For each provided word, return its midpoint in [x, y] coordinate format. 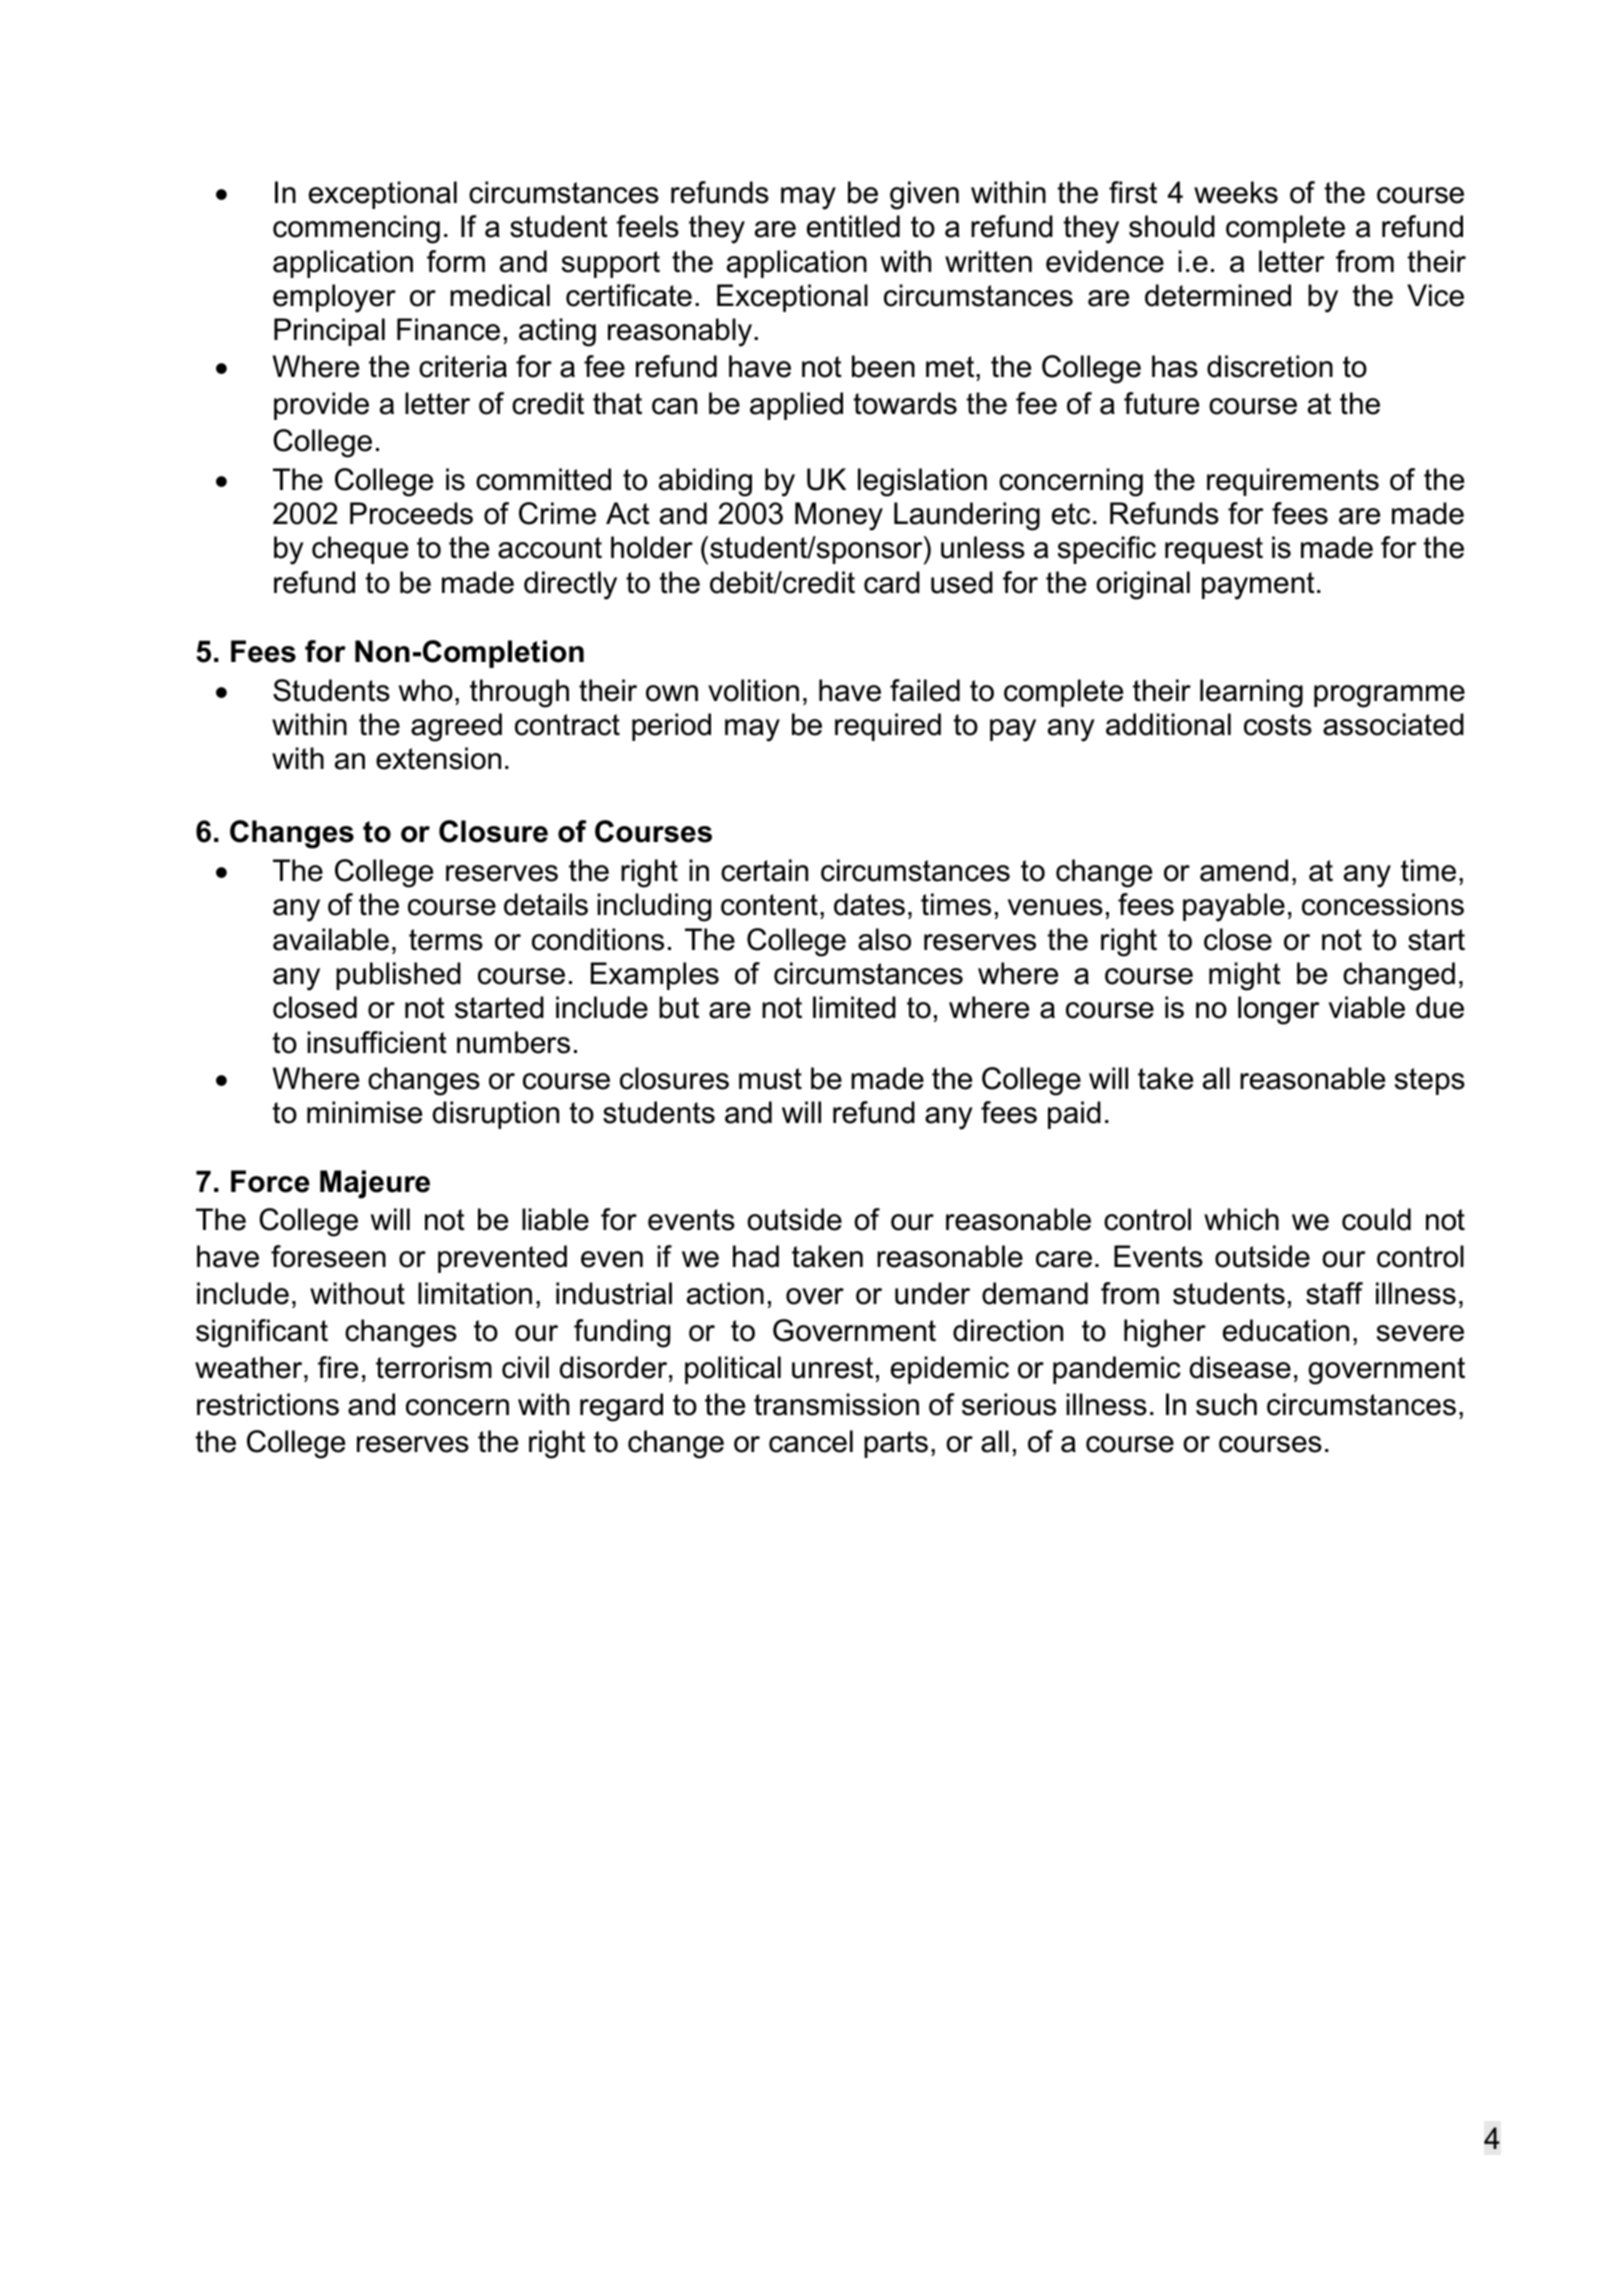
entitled [853, 226]
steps [1430, 1081]
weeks [1236, 192]
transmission [836, 1404]
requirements [1293, 482]
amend [1244, 870]
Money [839, 516]
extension [438, 758]
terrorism [434, 1367]
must [770, 1079]
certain [764, 870]
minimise [364, 1112]
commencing [356, 229]
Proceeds [411, 513]
